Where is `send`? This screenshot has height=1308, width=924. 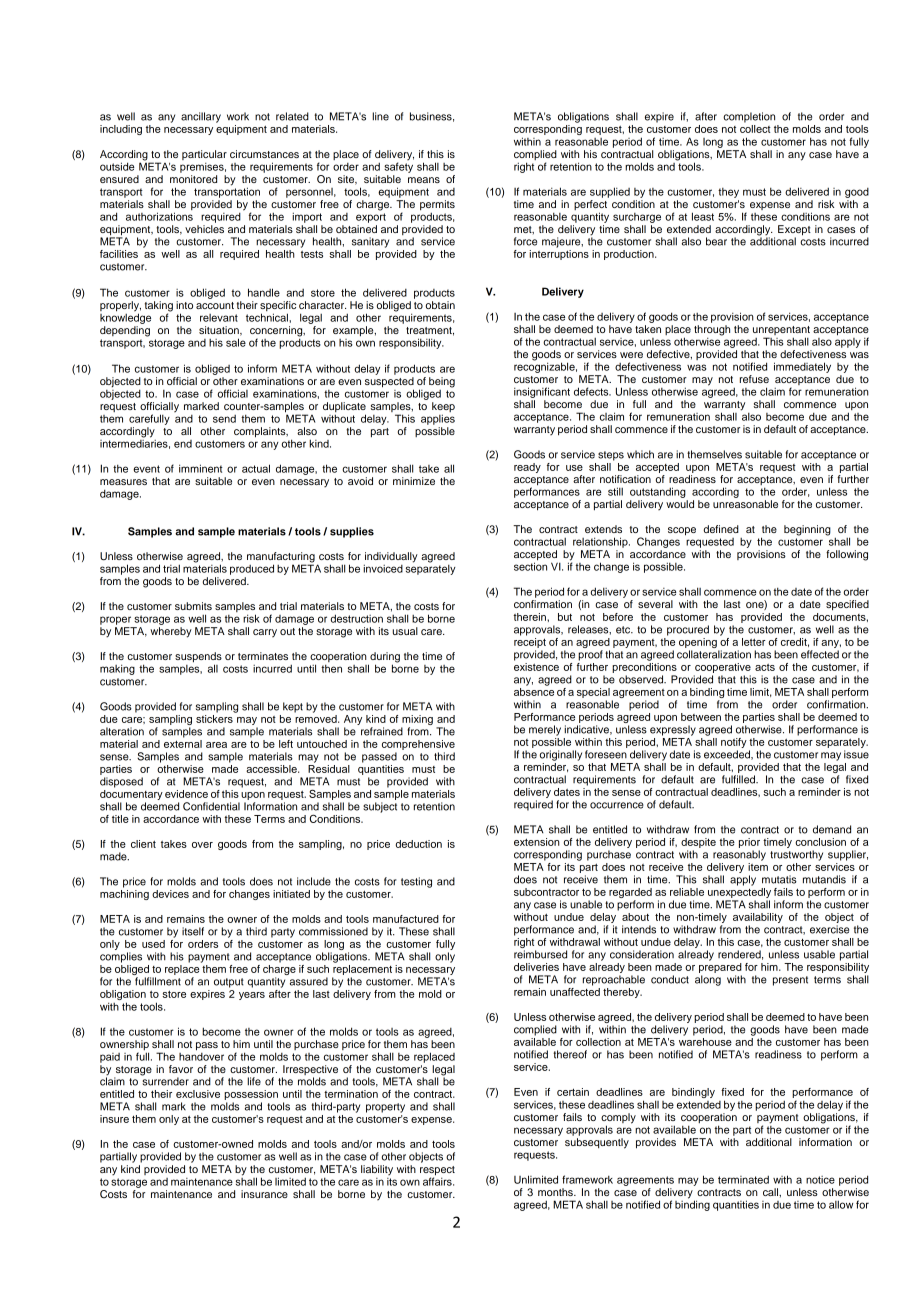 send is located at coordinates (224, 419).
